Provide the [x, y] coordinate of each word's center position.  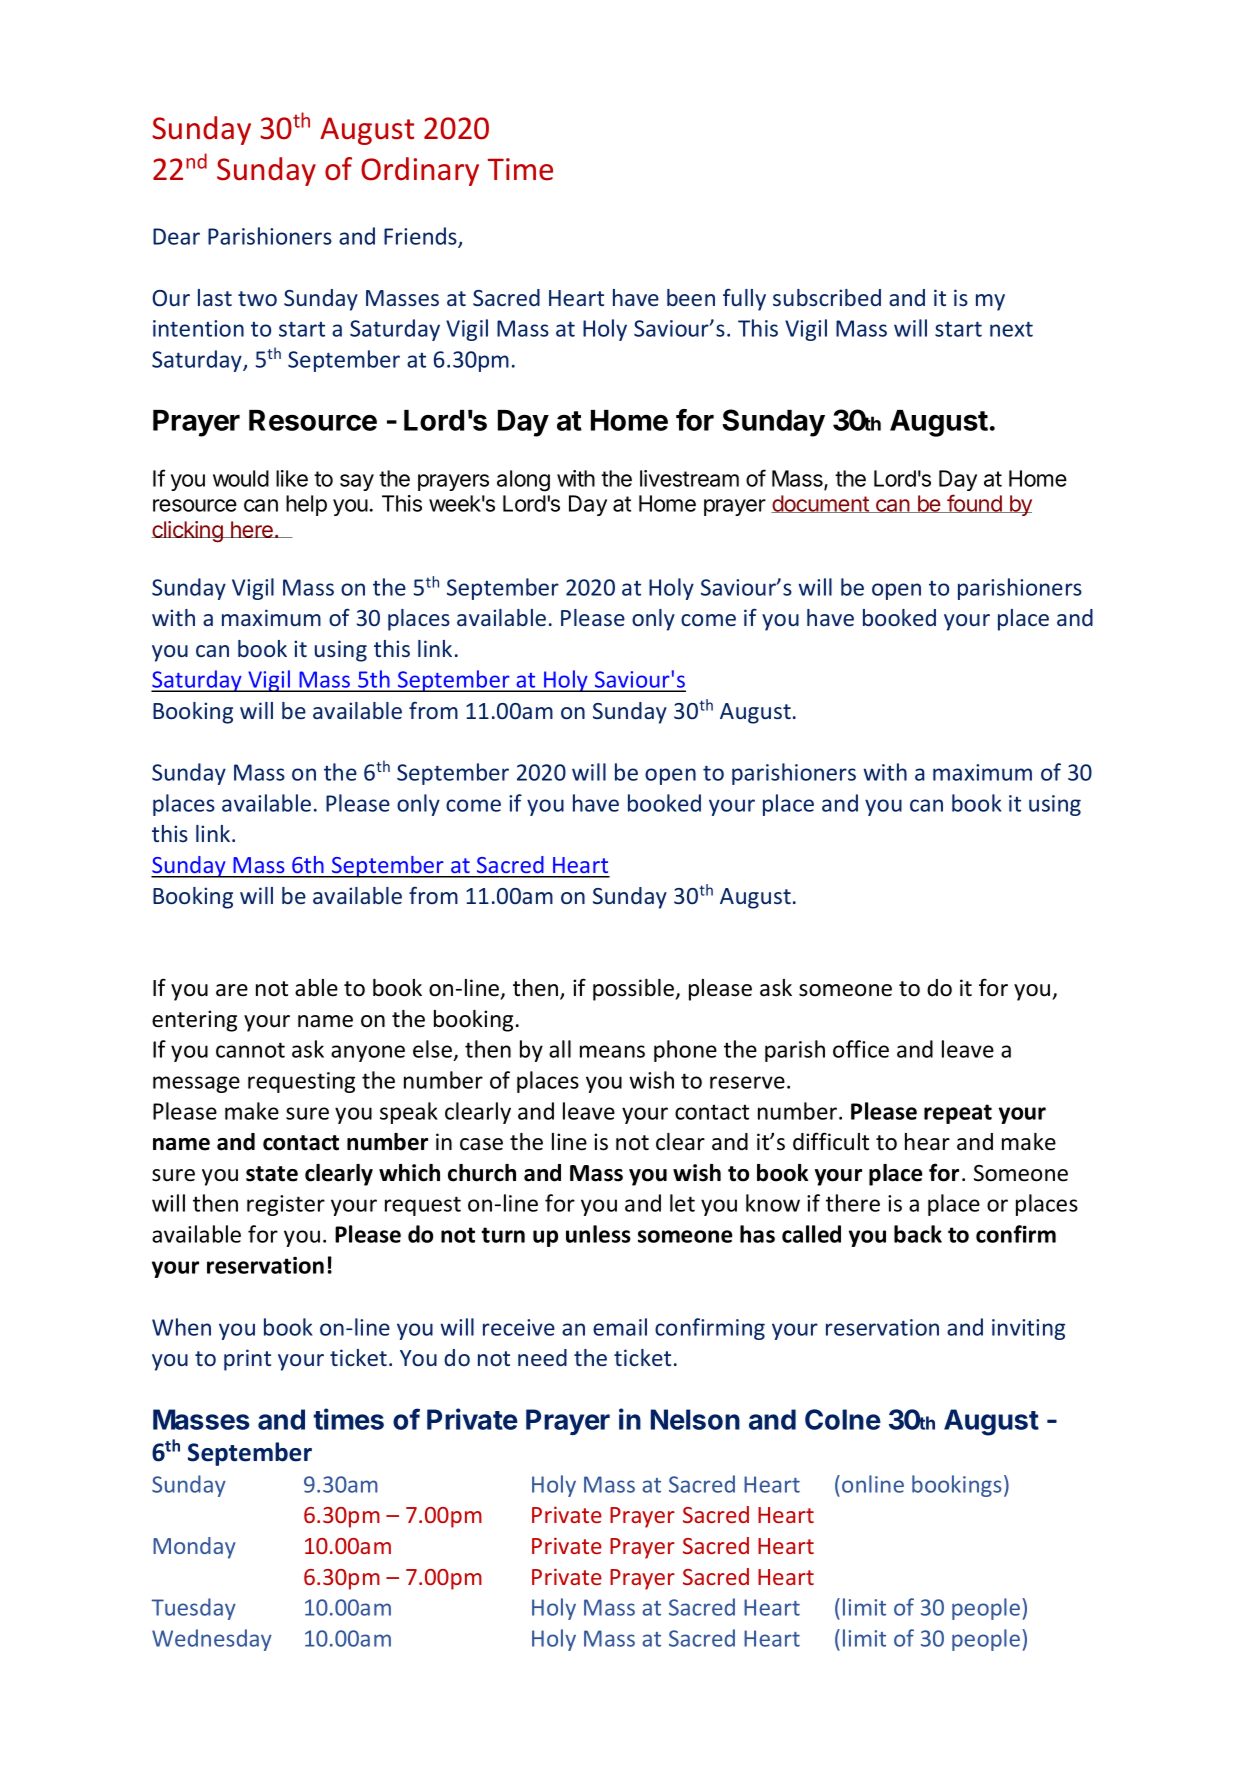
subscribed [827, 297]
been [691, 297]
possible [634, 990]
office [861, 1049]
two [257, 298]
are [232, 990]
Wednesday [212, 1640]
